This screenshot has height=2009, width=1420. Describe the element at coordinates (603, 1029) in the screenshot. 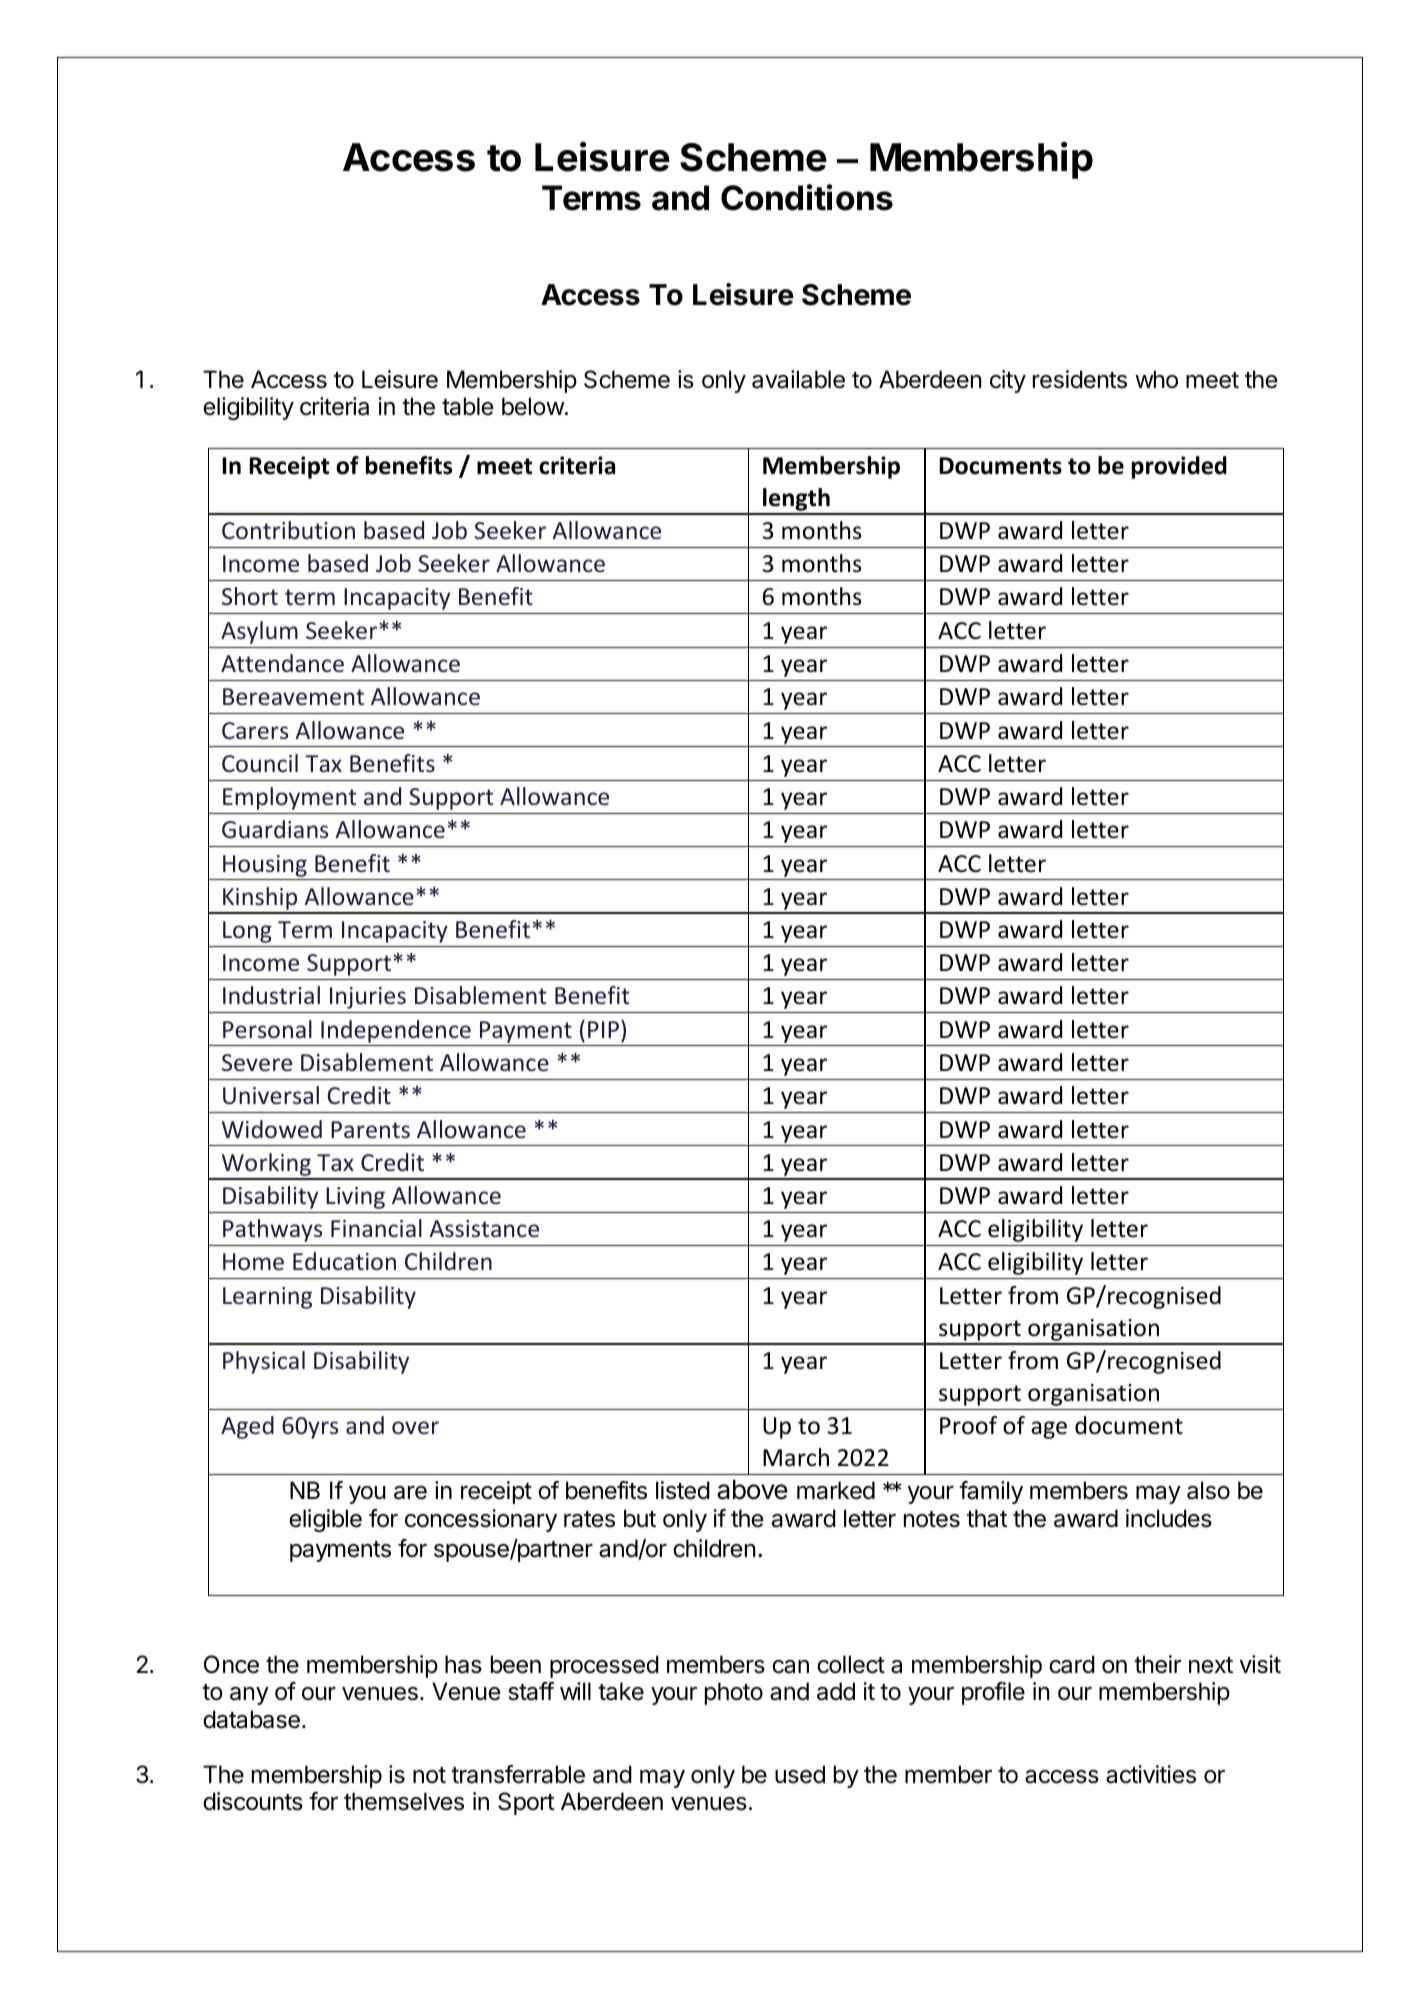

I see `PIP` at that location.
